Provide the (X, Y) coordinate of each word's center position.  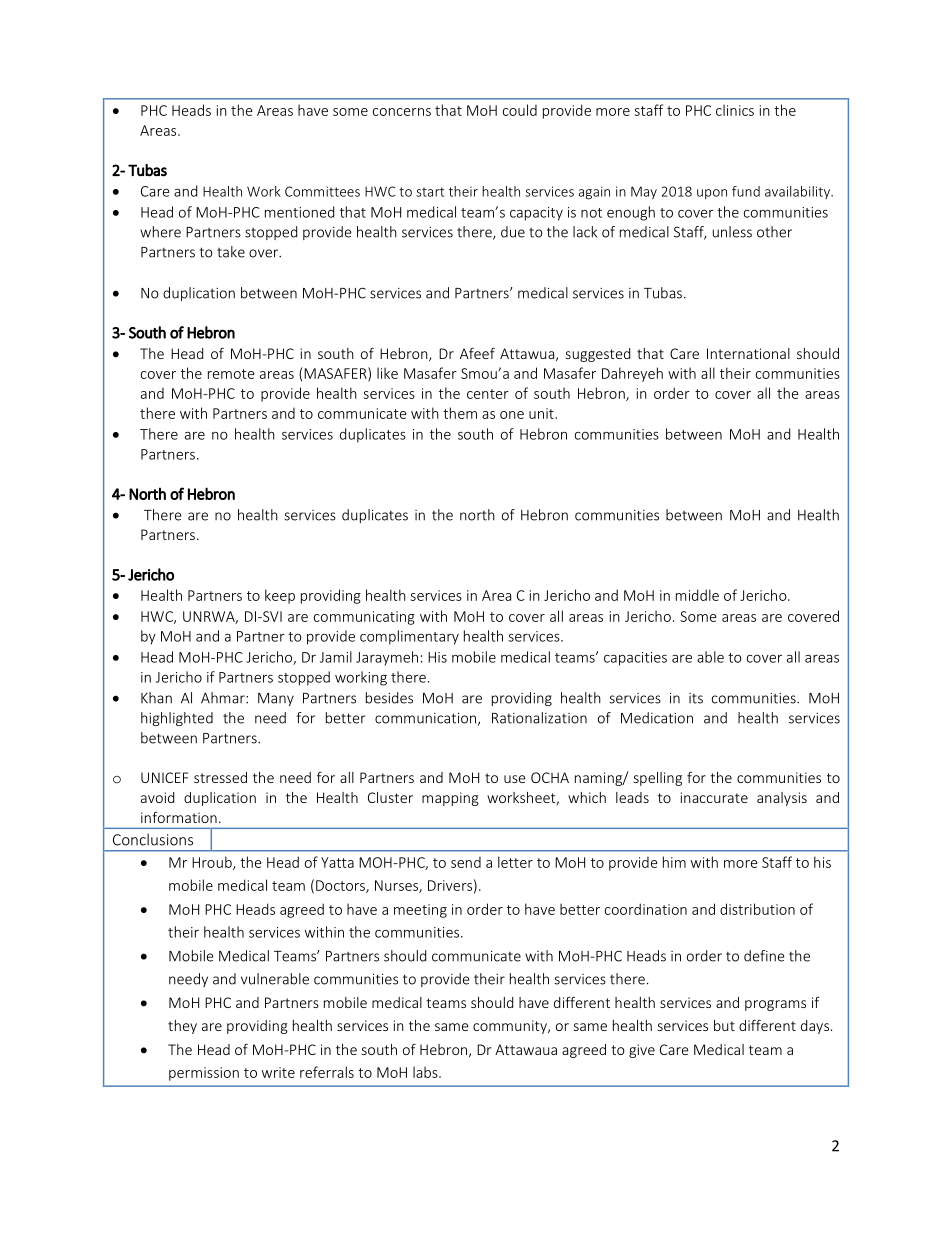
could (520, 110)
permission (204, 1074)
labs (426, 1072)
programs (775, 1005)
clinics (735, 110)
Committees (322, 191)
